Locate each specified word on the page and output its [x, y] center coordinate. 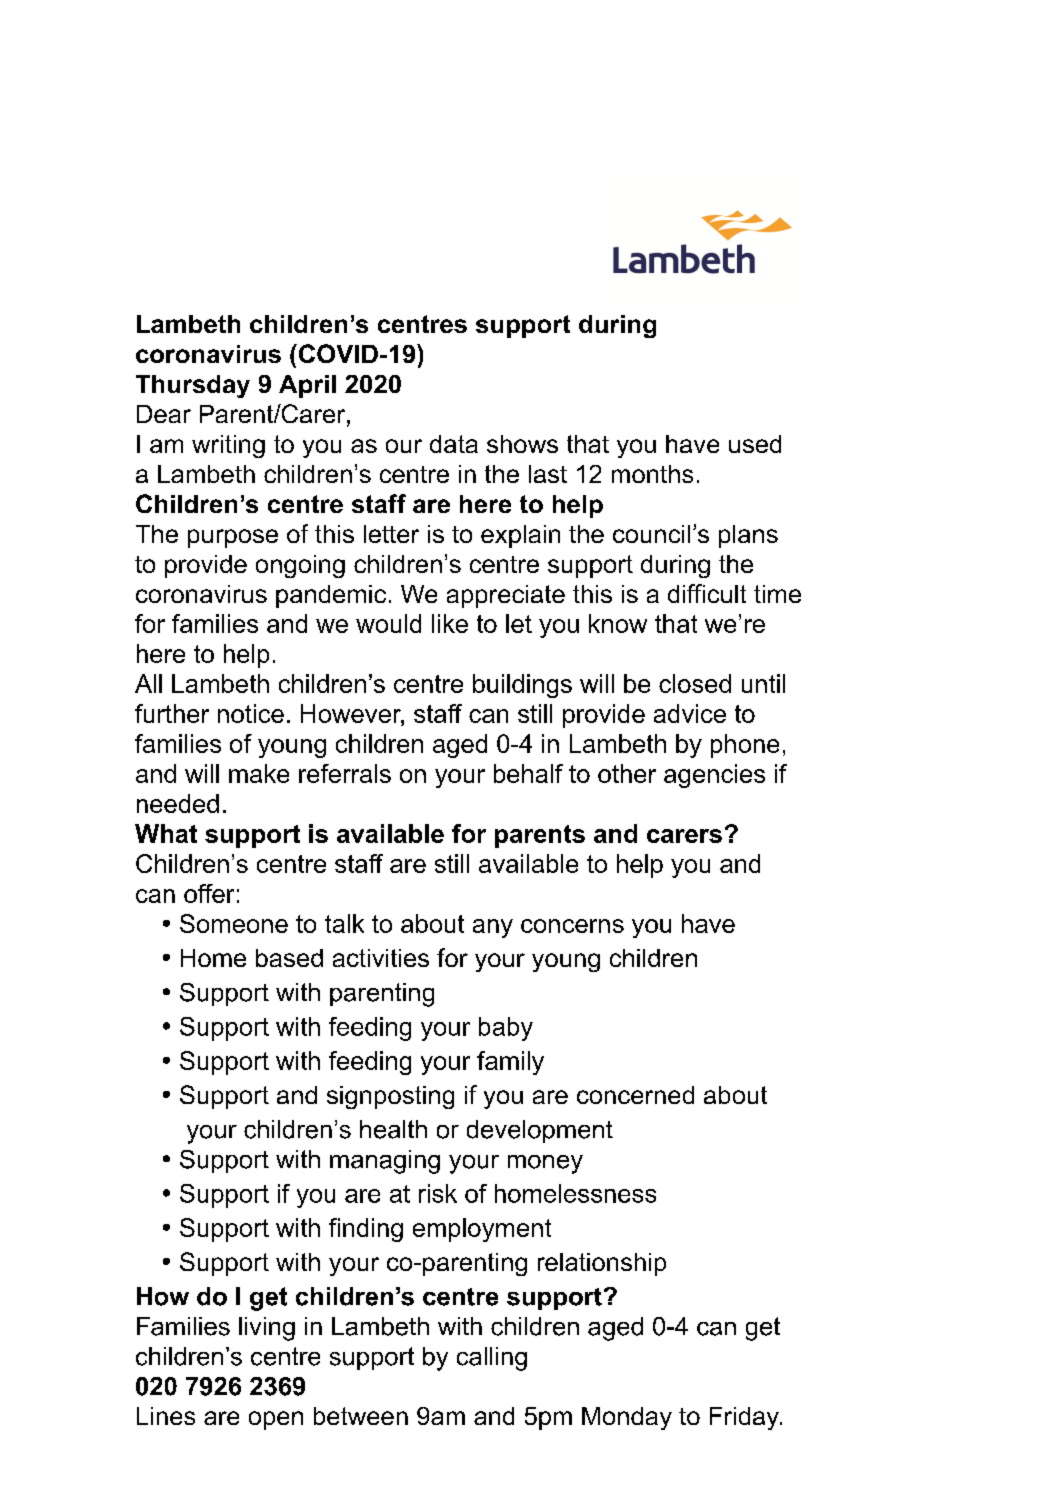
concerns [572, 926]
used [755, 444]
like [450, 623]
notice [251, 713]
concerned [635, 1095]
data [454, 444]
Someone [234, 923]
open [276, 1420]
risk [438, 1193]
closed [695, 683]
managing [385, 1162]
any [493, 928]
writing [228, 446]
